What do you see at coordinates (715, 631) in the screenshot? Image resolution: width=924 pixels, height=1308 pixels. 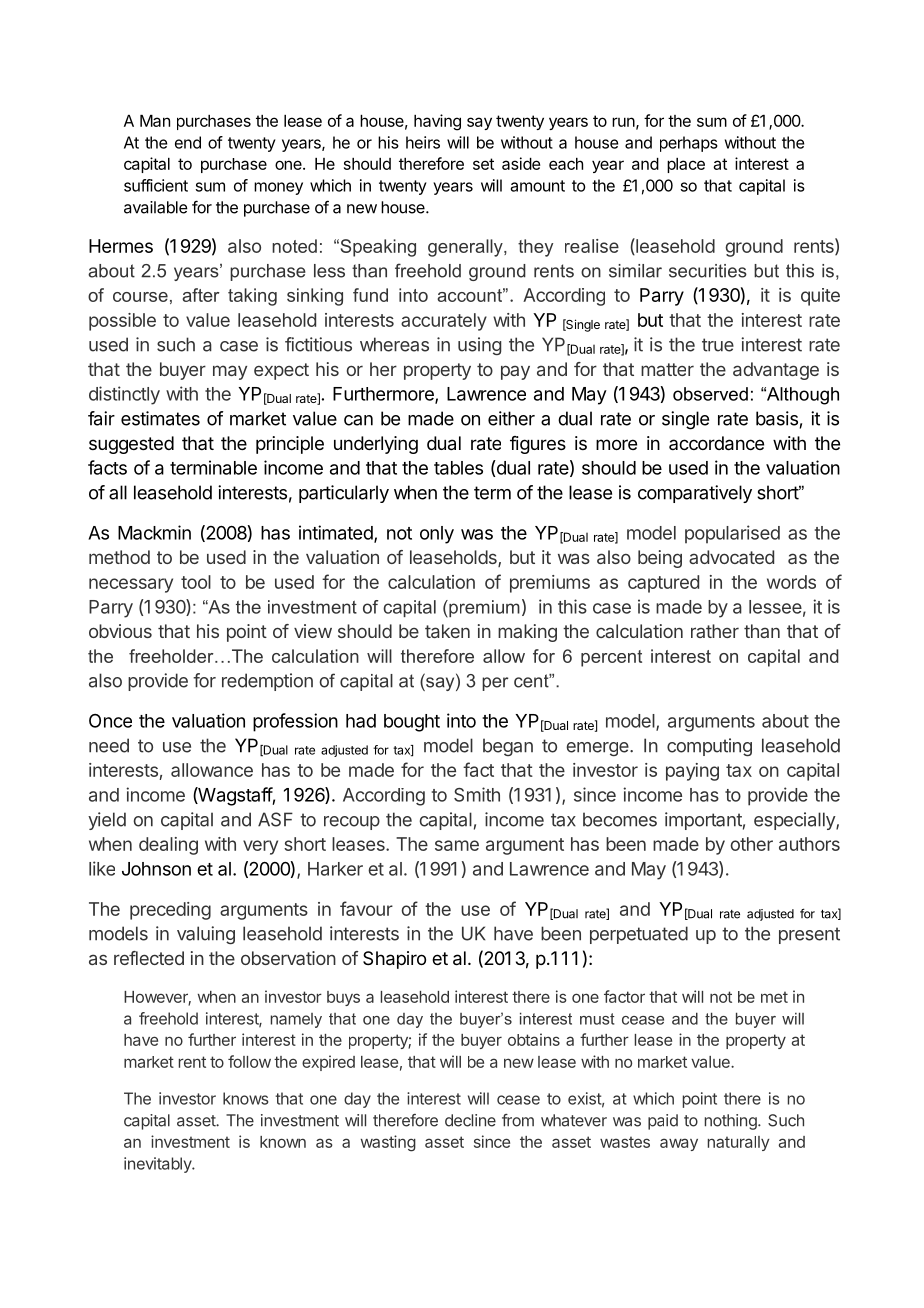 I see `rather` at bounding box center [715, 631].
